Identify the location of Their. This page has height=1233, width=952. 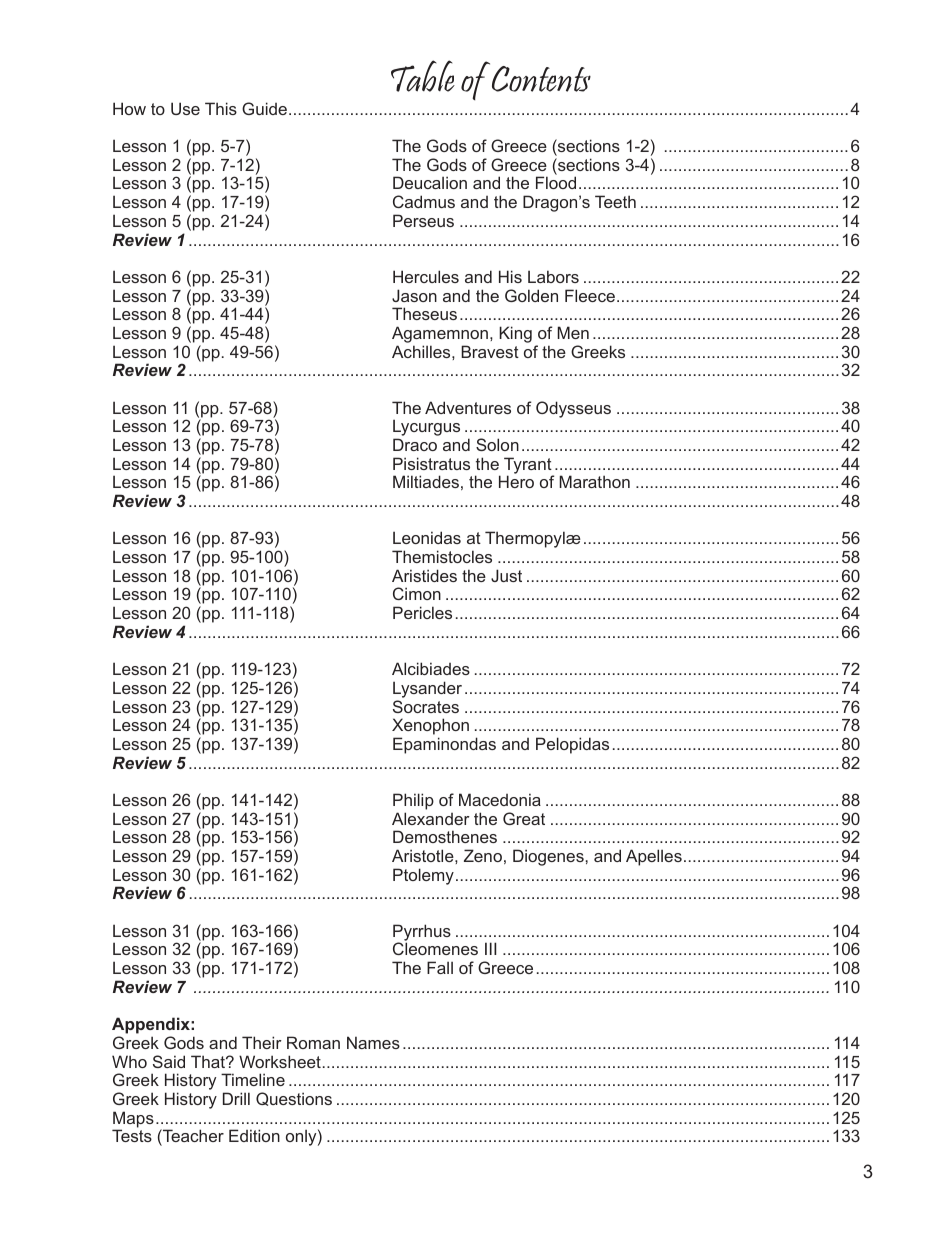
(262, 1042).
